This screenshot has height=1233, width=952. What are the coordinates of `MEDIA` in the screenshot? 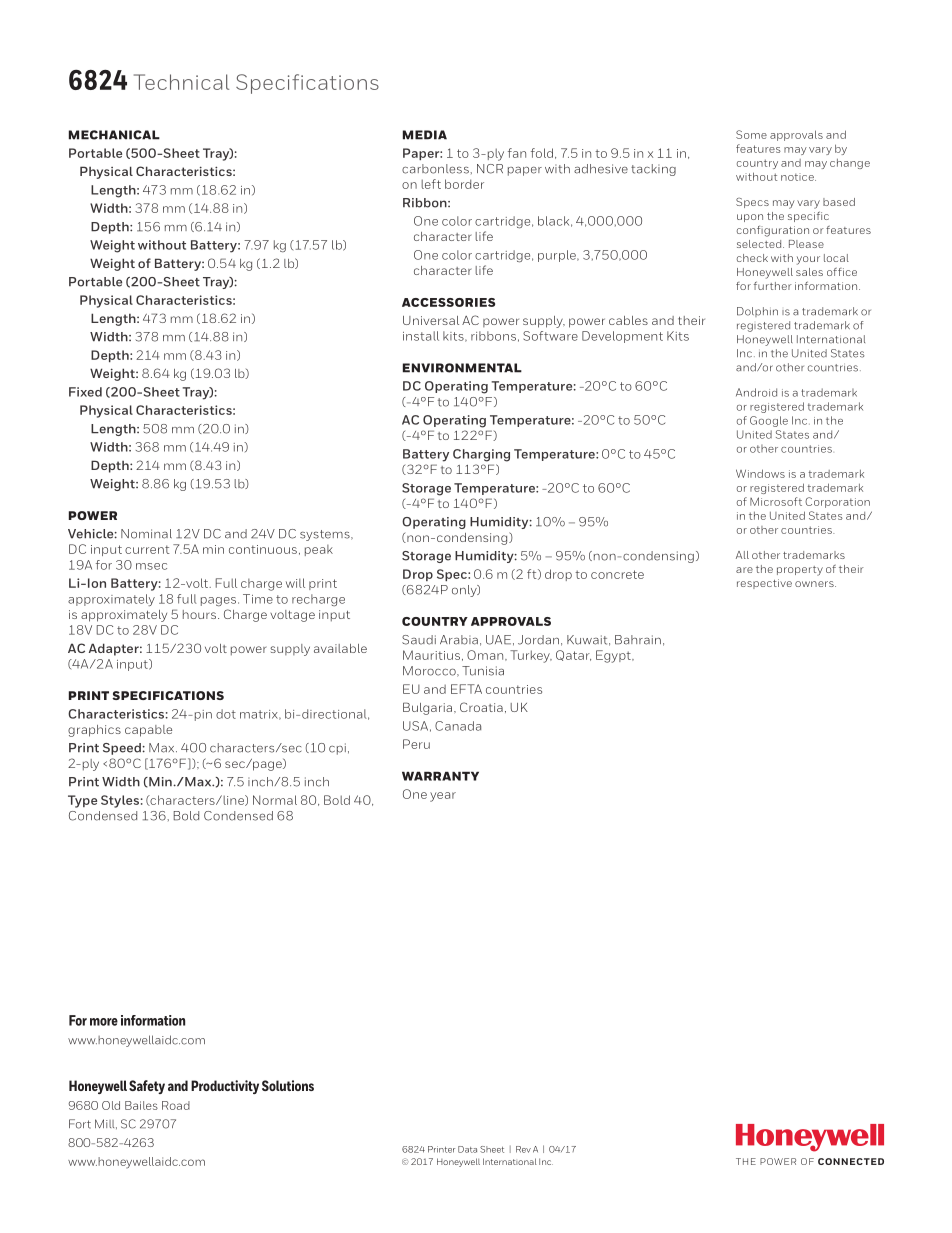 It's located at (425, 135).
